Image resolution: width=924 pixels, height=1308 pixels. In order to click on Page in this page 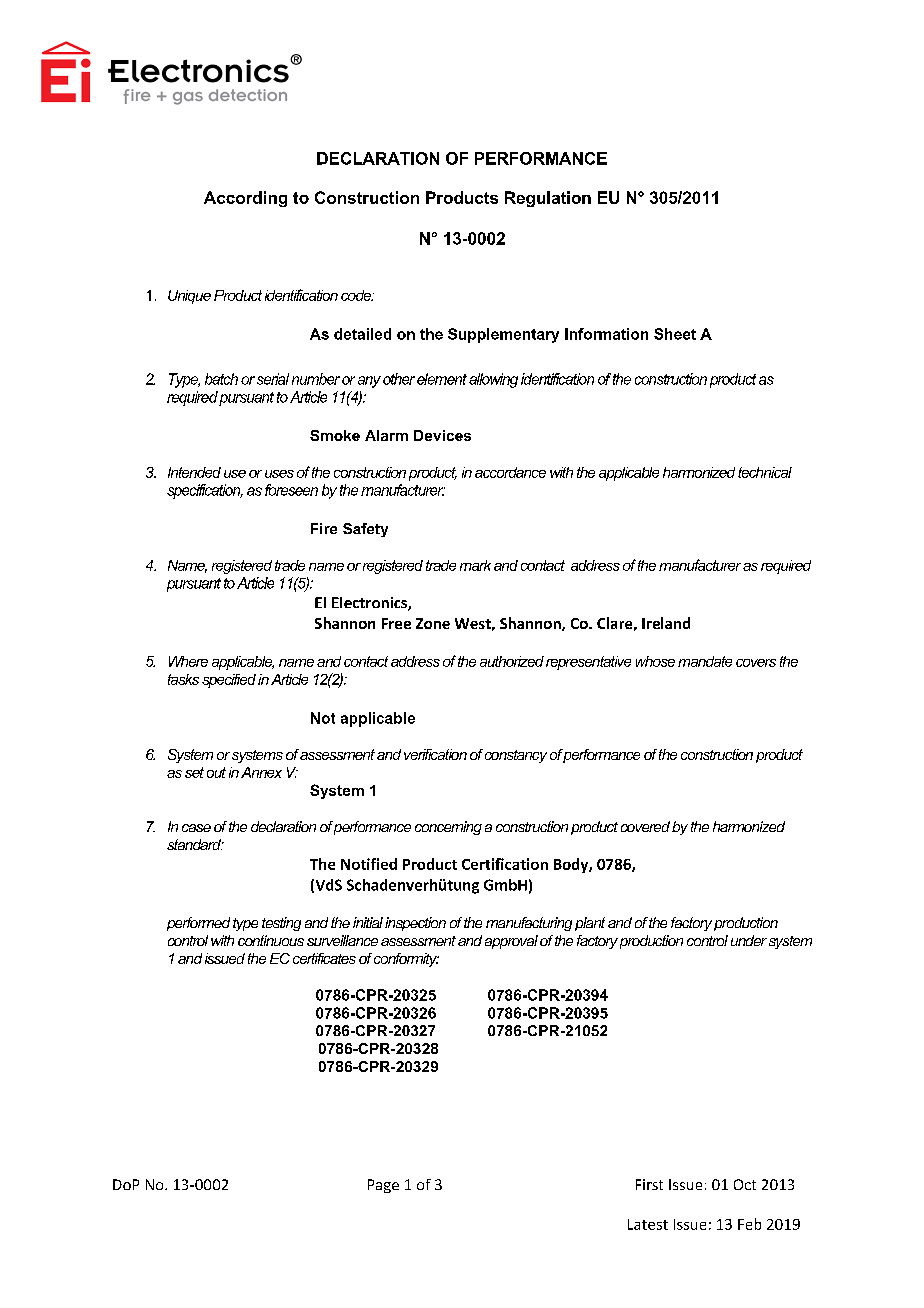, I will do `click(383, 1186)`.
